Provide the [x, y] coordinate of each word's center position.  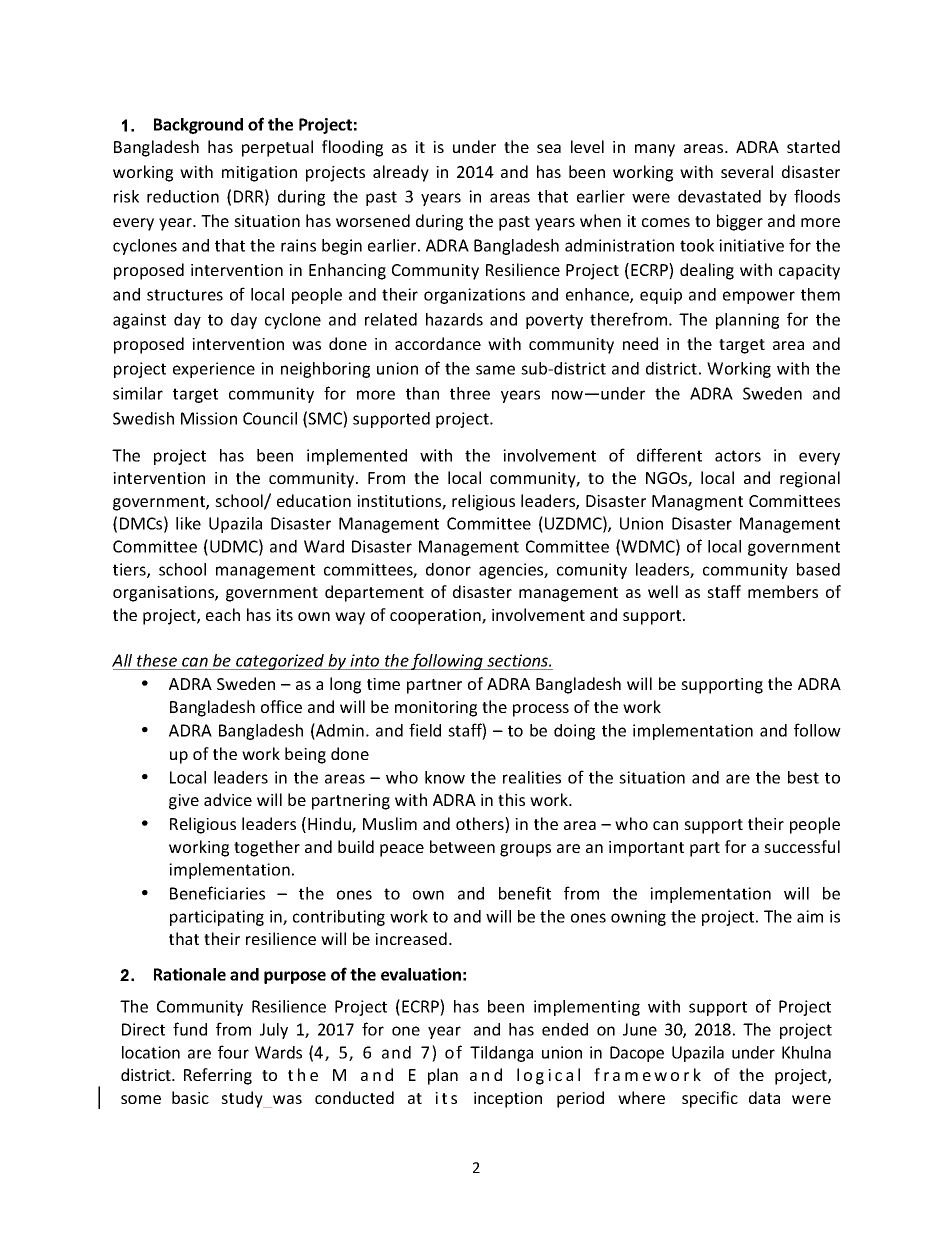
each [223, 614]
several [747, 171]
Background [198, 126]
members [783, 591]
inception [508, 1100]
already [401, 173]
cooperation [436, 617]
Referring [218, 1076]
